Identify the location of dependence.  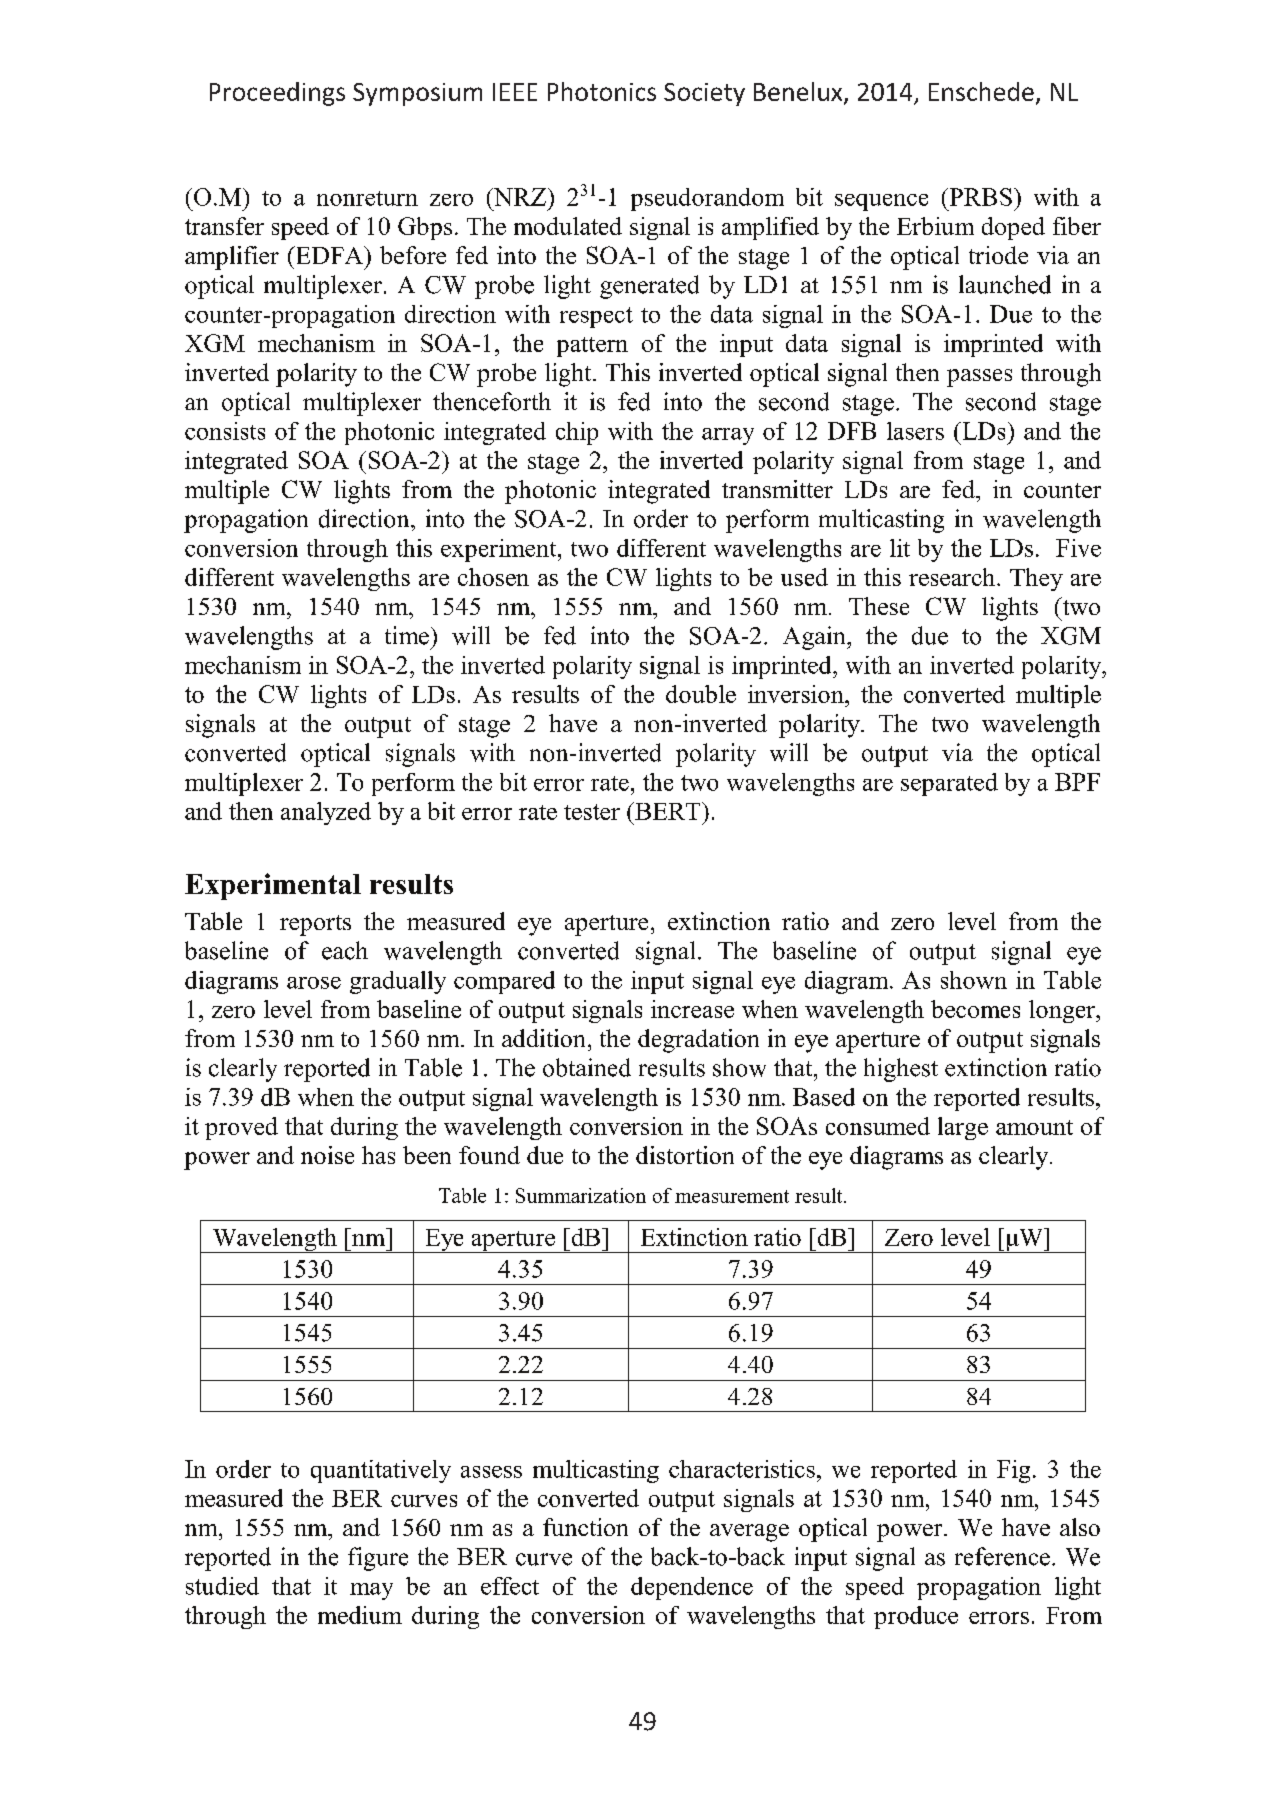
(692, 1588).
